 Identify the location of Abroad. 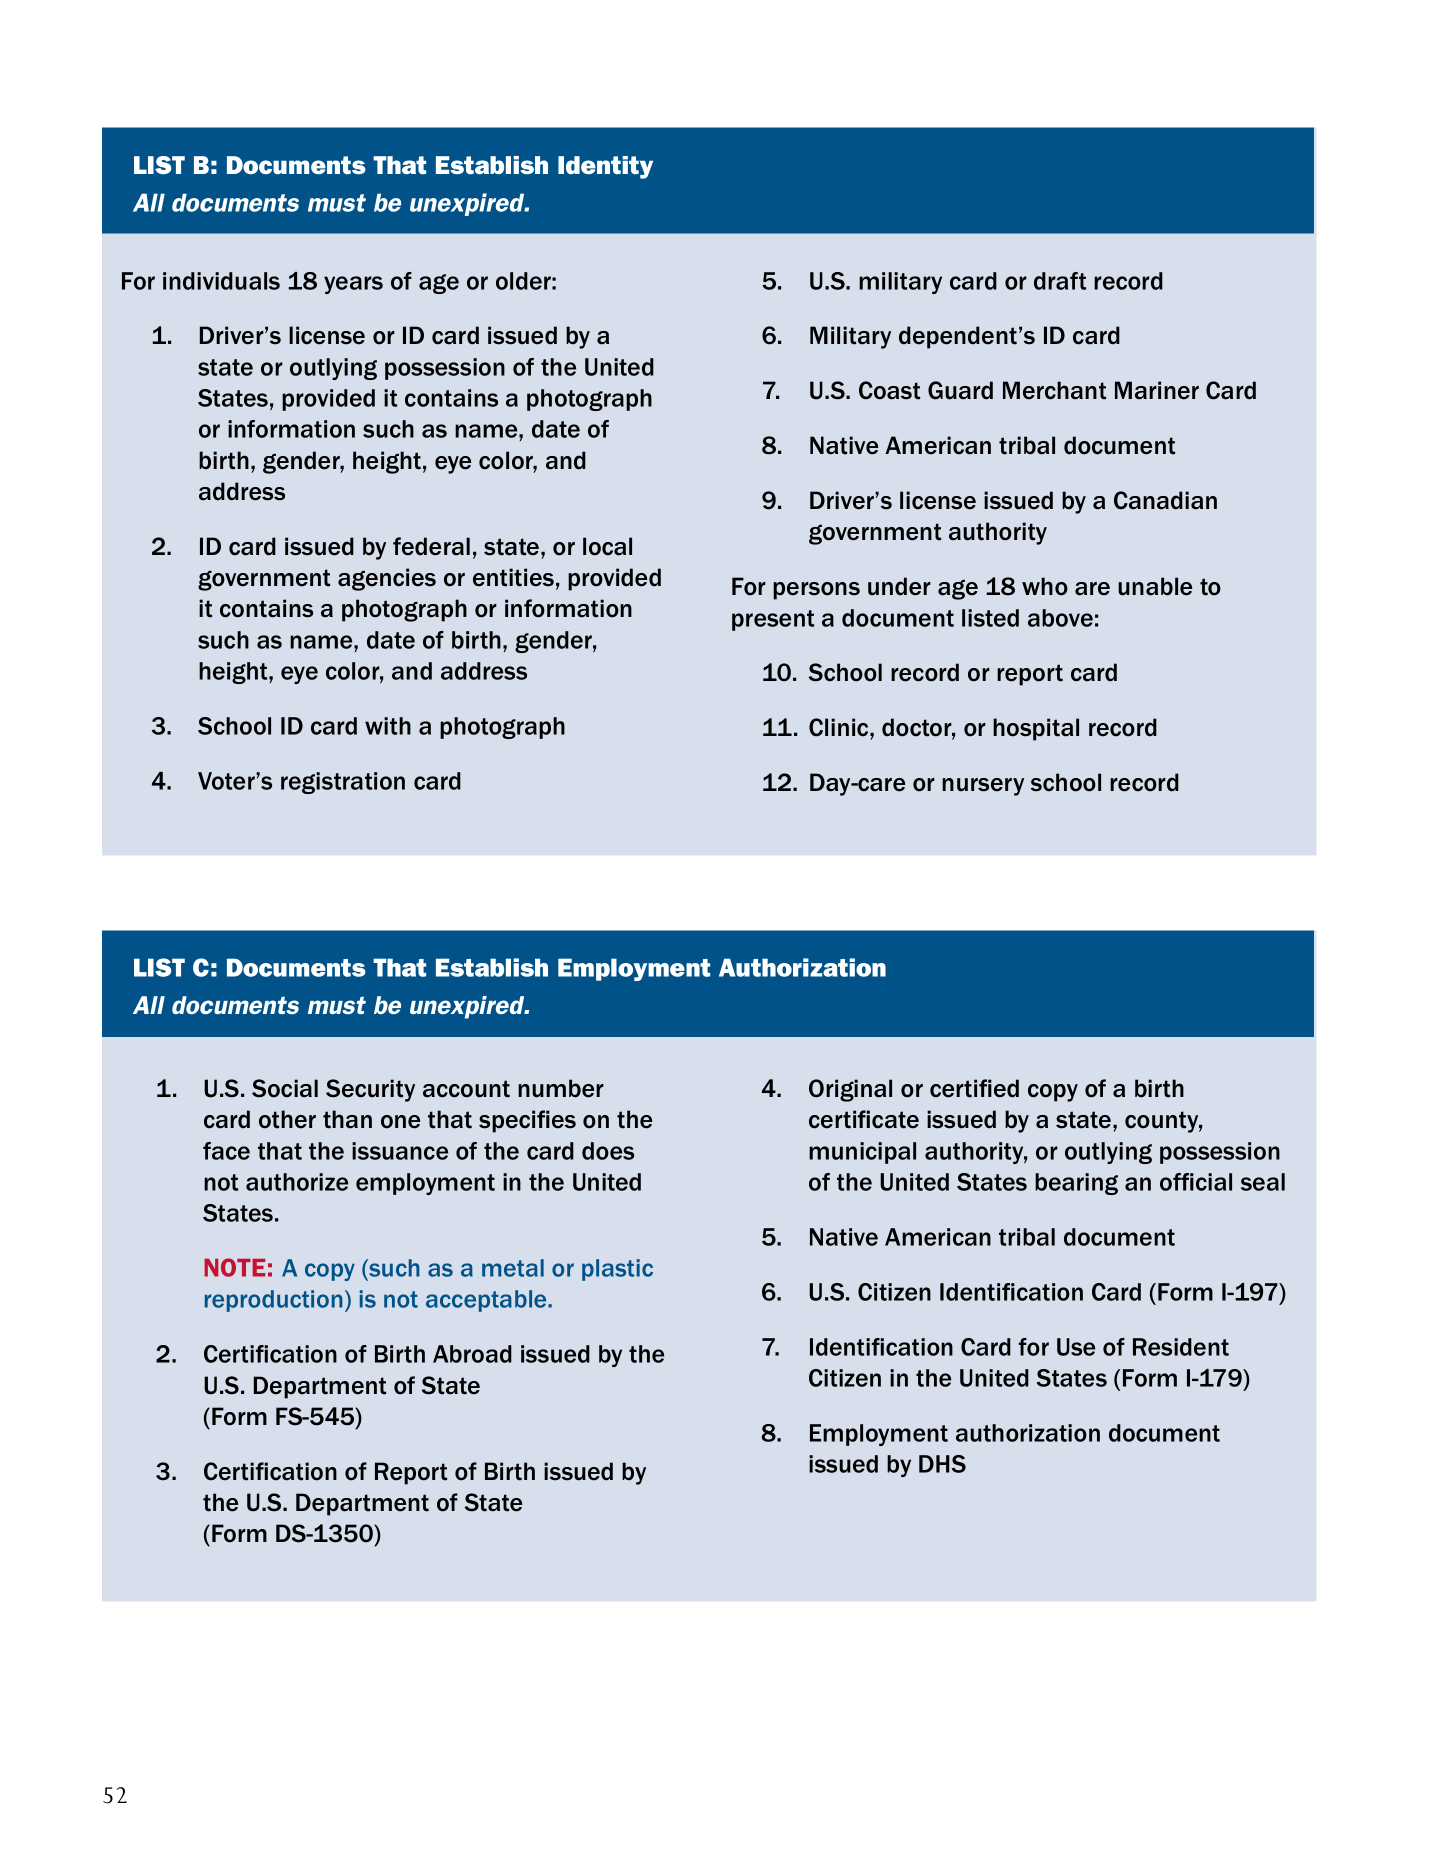
(472, 1354).
